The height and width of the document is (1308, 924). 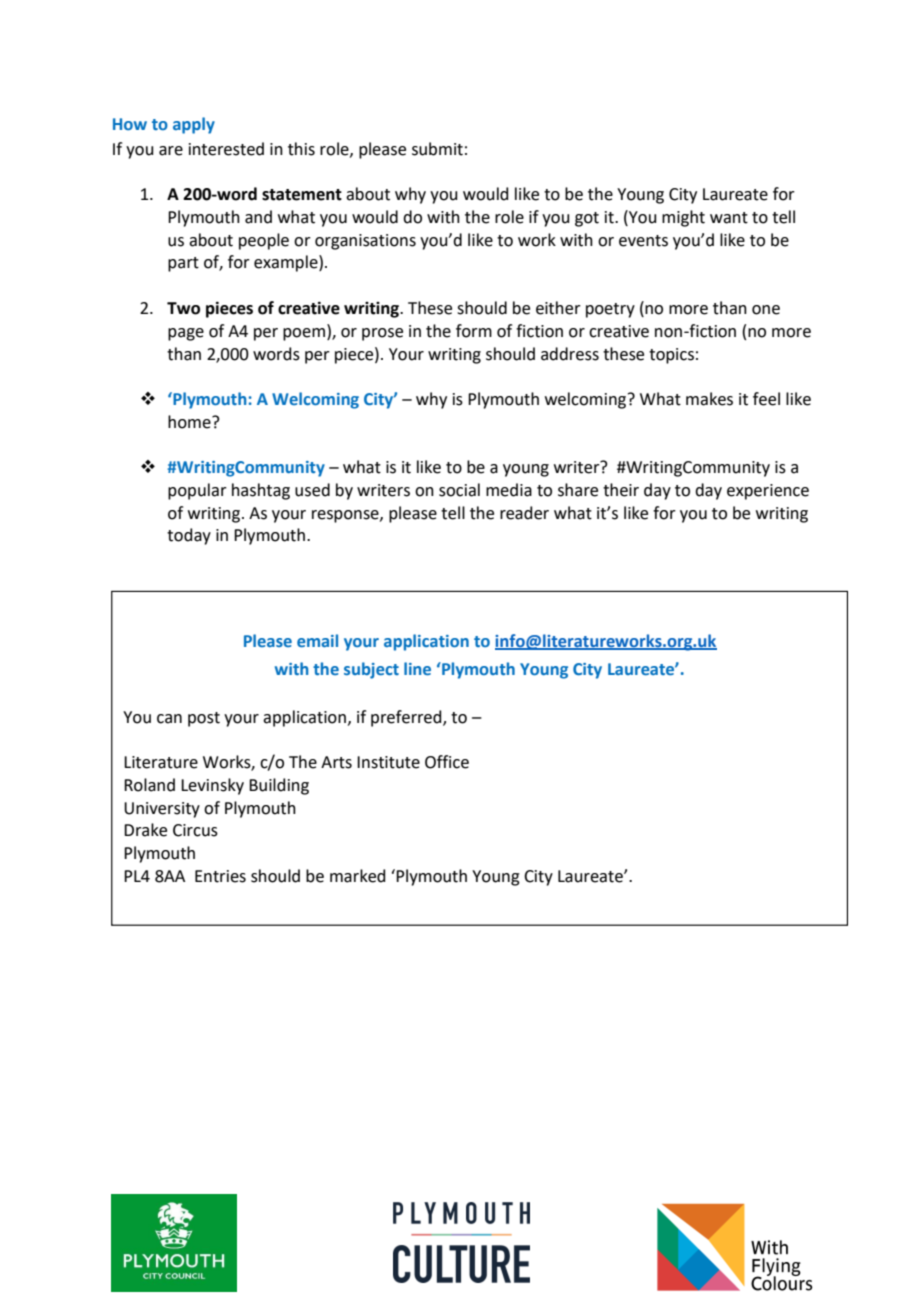 What do you see at coordinates (388, 762) in the document?
I see `Institute` at bounding box center [388, 762].
